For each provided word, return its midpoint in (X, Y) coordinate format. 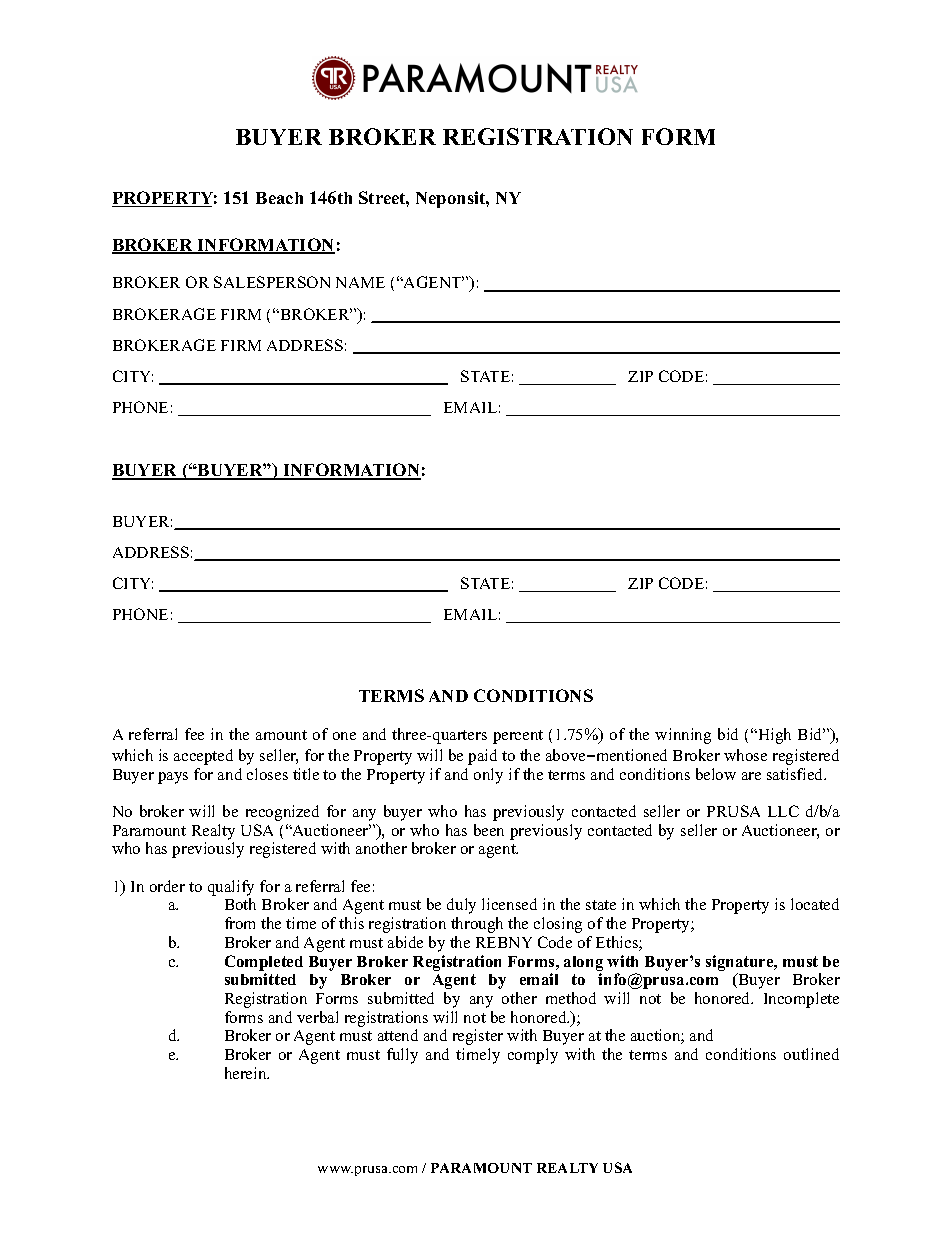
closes (267, 774)
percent (518, 737)
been (489, 830)
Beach (279, 198)
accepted (203, 757)
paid (482, 757)
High (773, 736)
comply (533, 1056)
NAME (360, 282)
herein (247, 1073)
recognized (282, 813)
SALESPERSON (272, 282)
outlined (811, 1054)
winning (683, 736)
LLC (783, 811)
